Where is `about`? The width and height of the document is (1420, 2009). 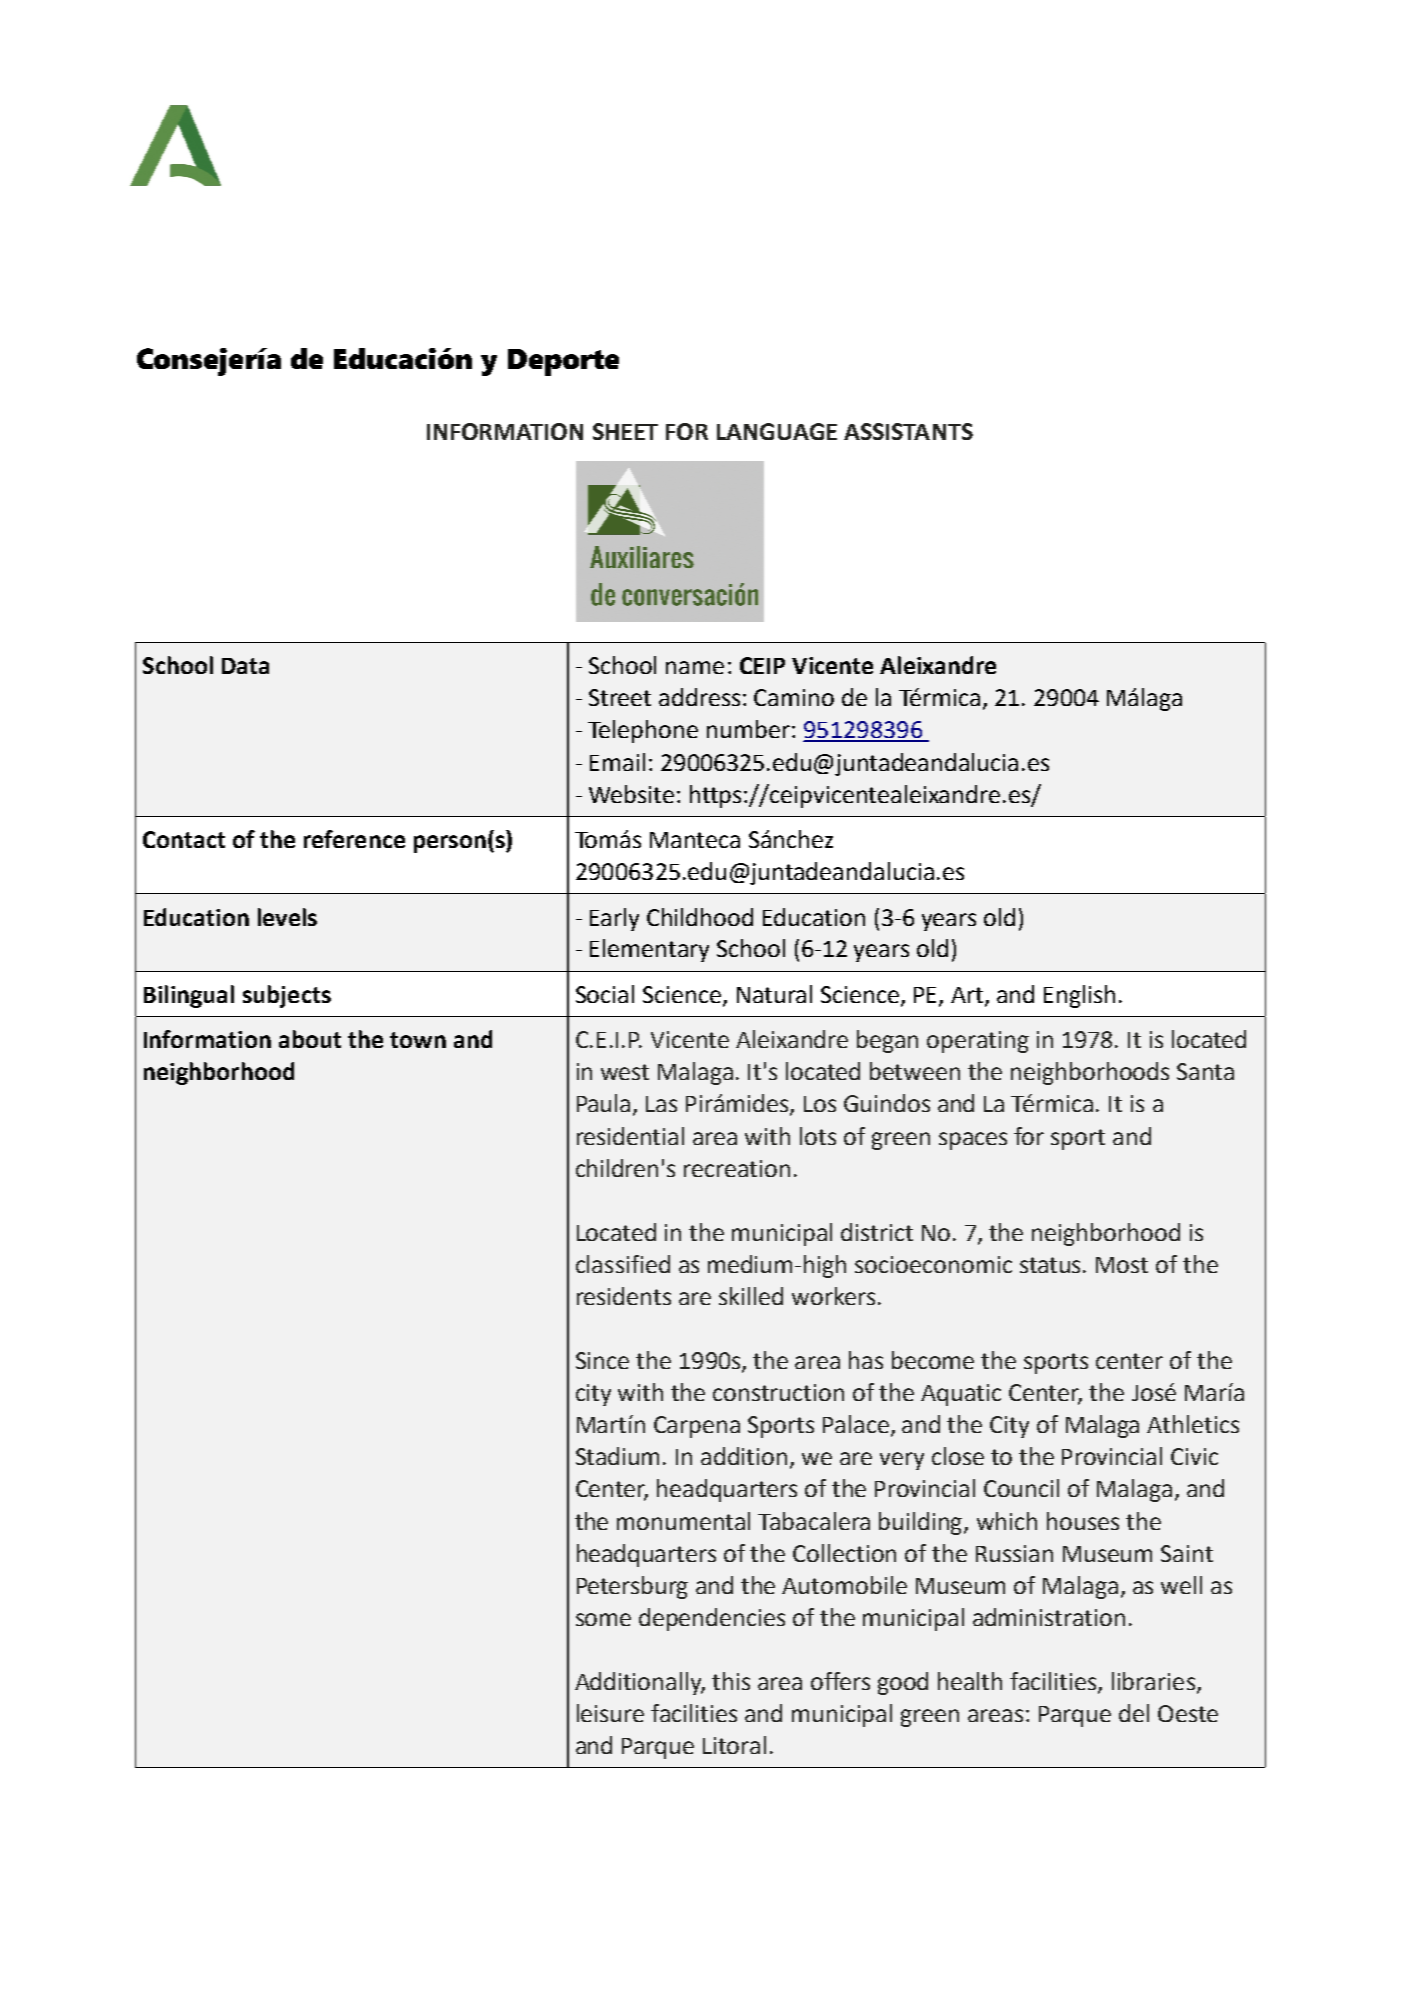
about is located at coordinates (310, 1039).
